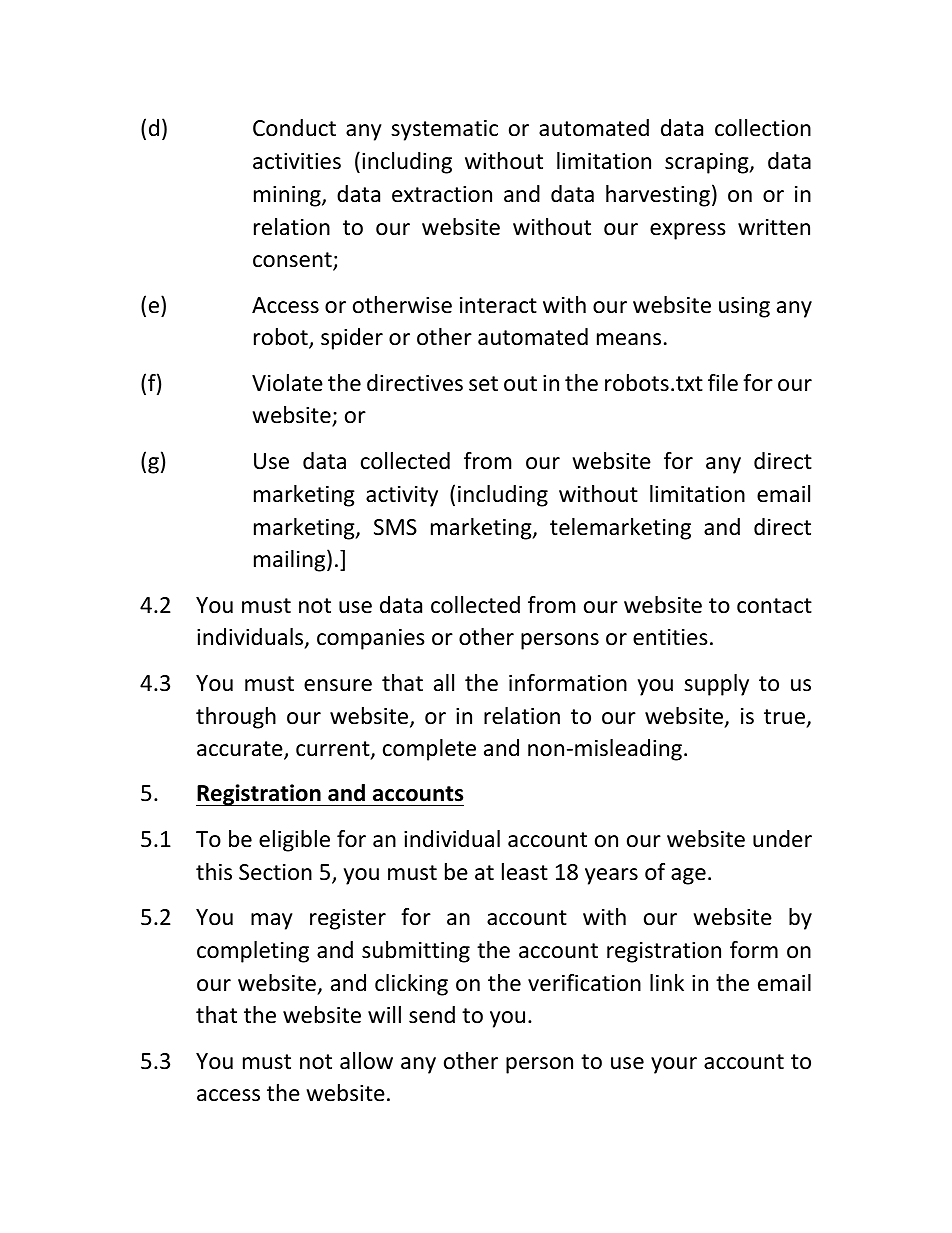 The height and width of the document is (1233, 952). What do you see at coordinates (774, 606) in the document?
I see `contact` at bounding box center [774, 606].
